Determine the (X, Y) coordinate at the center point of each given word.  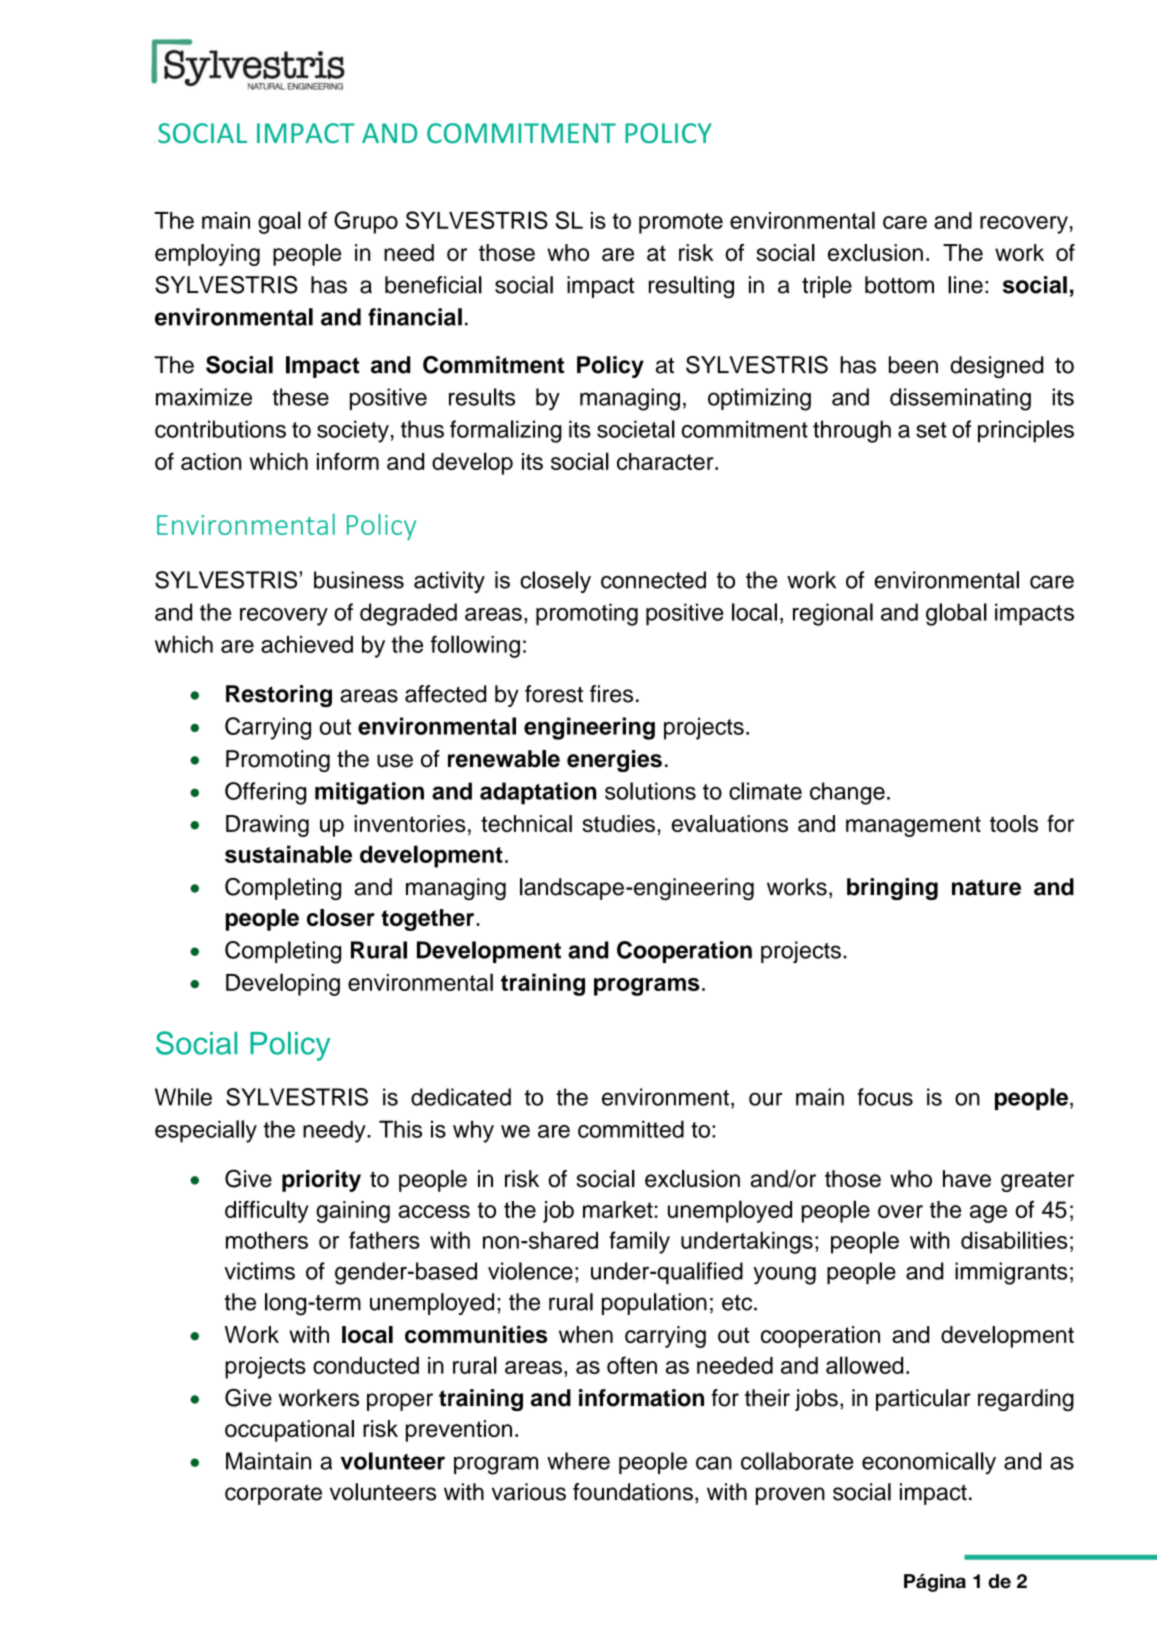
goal (279, 222)
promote (681, 223)
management (913, 826)
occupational (289, 1431)
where (578, 1461)
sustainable (288, 854)
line (965, 285)
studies (618, 823)
